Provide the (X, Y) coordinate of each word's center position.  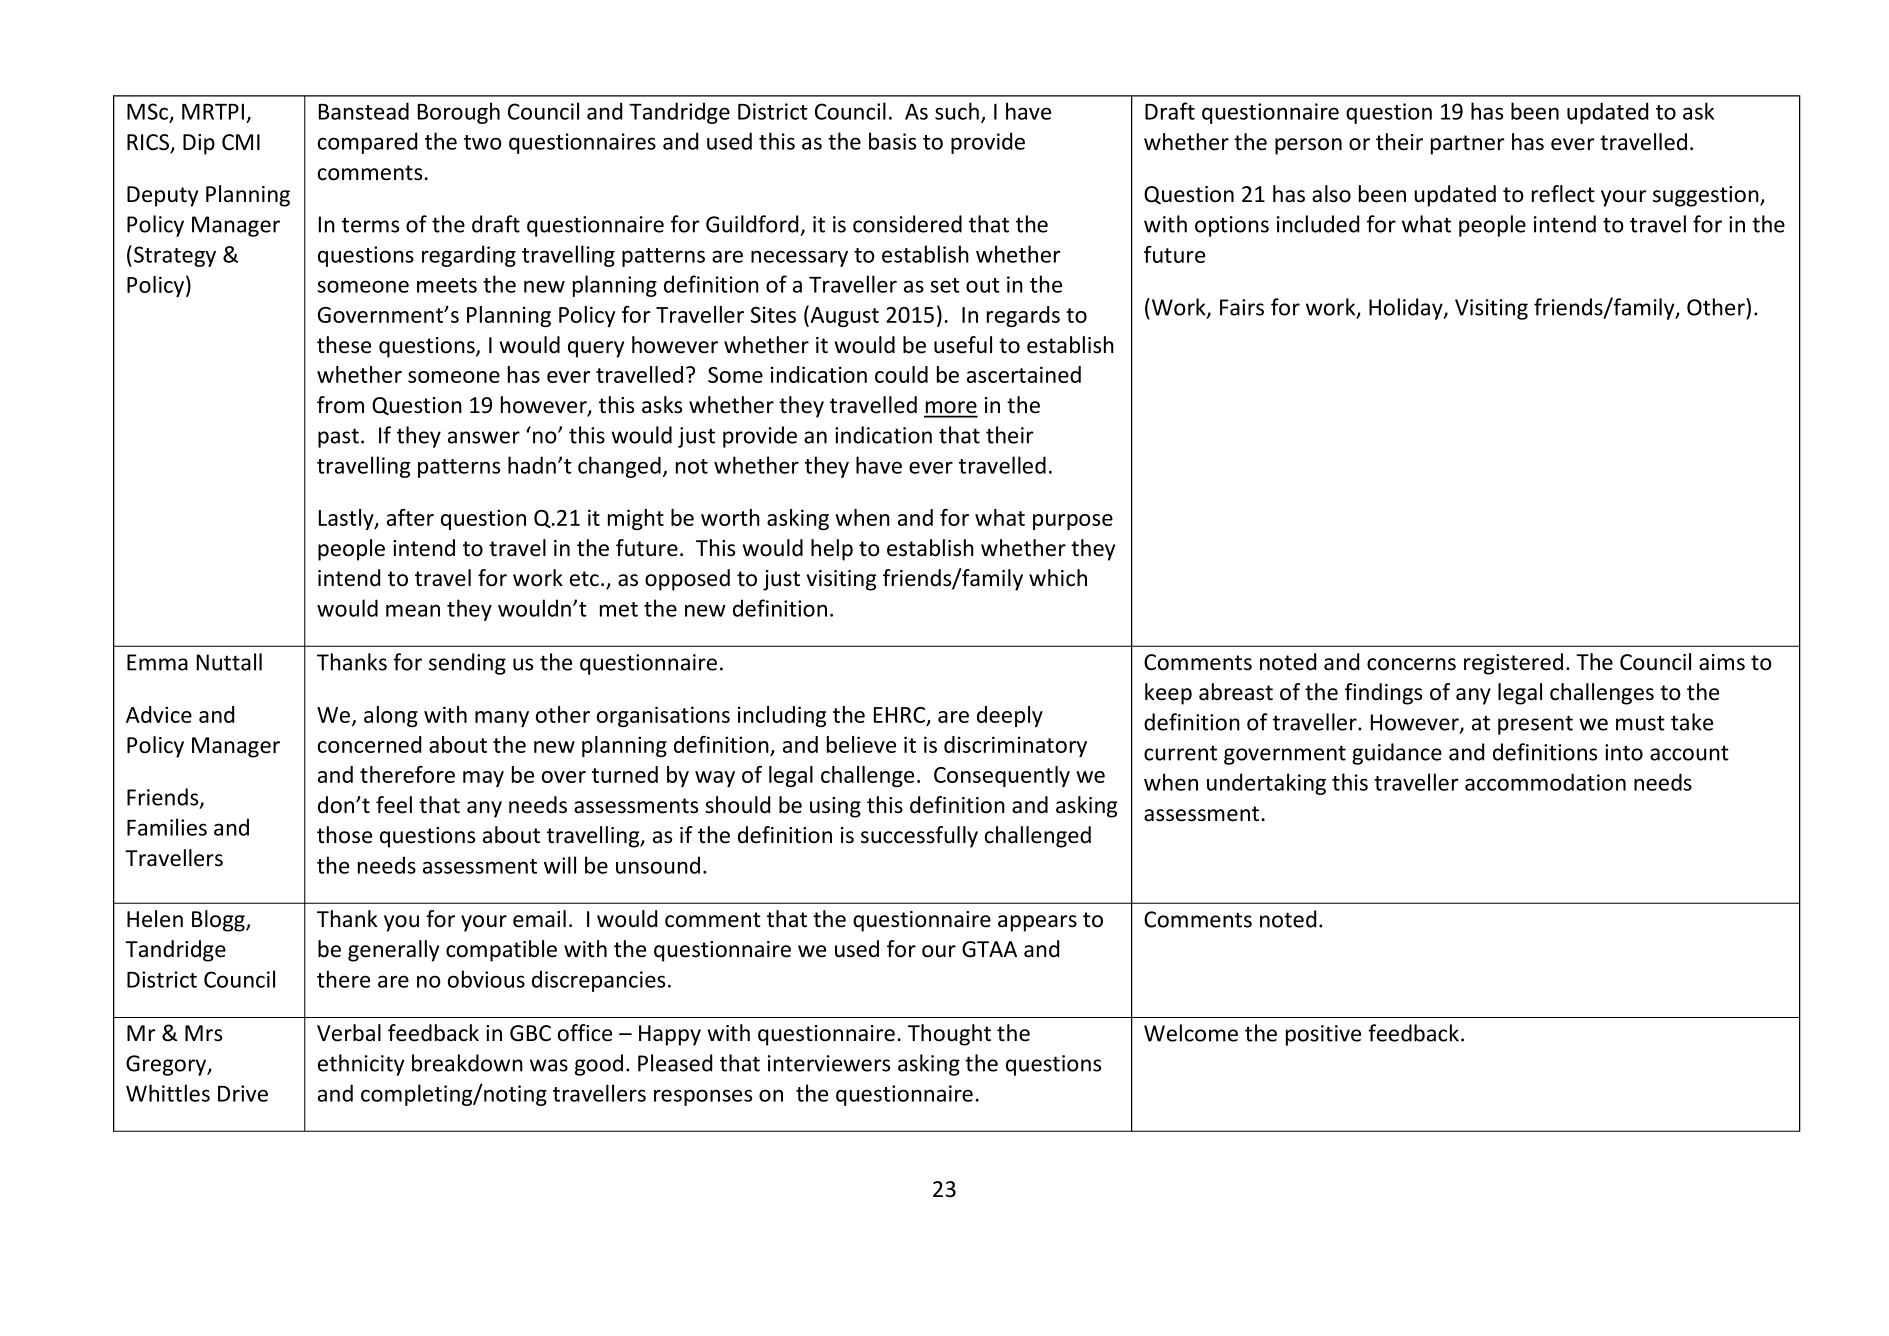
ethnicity (361, 1065)
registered (1513, 664)
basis (892, 141)
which (1058, 578)
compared (367, 143)
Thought (949, 1035)
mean (413, 610)
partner (1468, 145)
